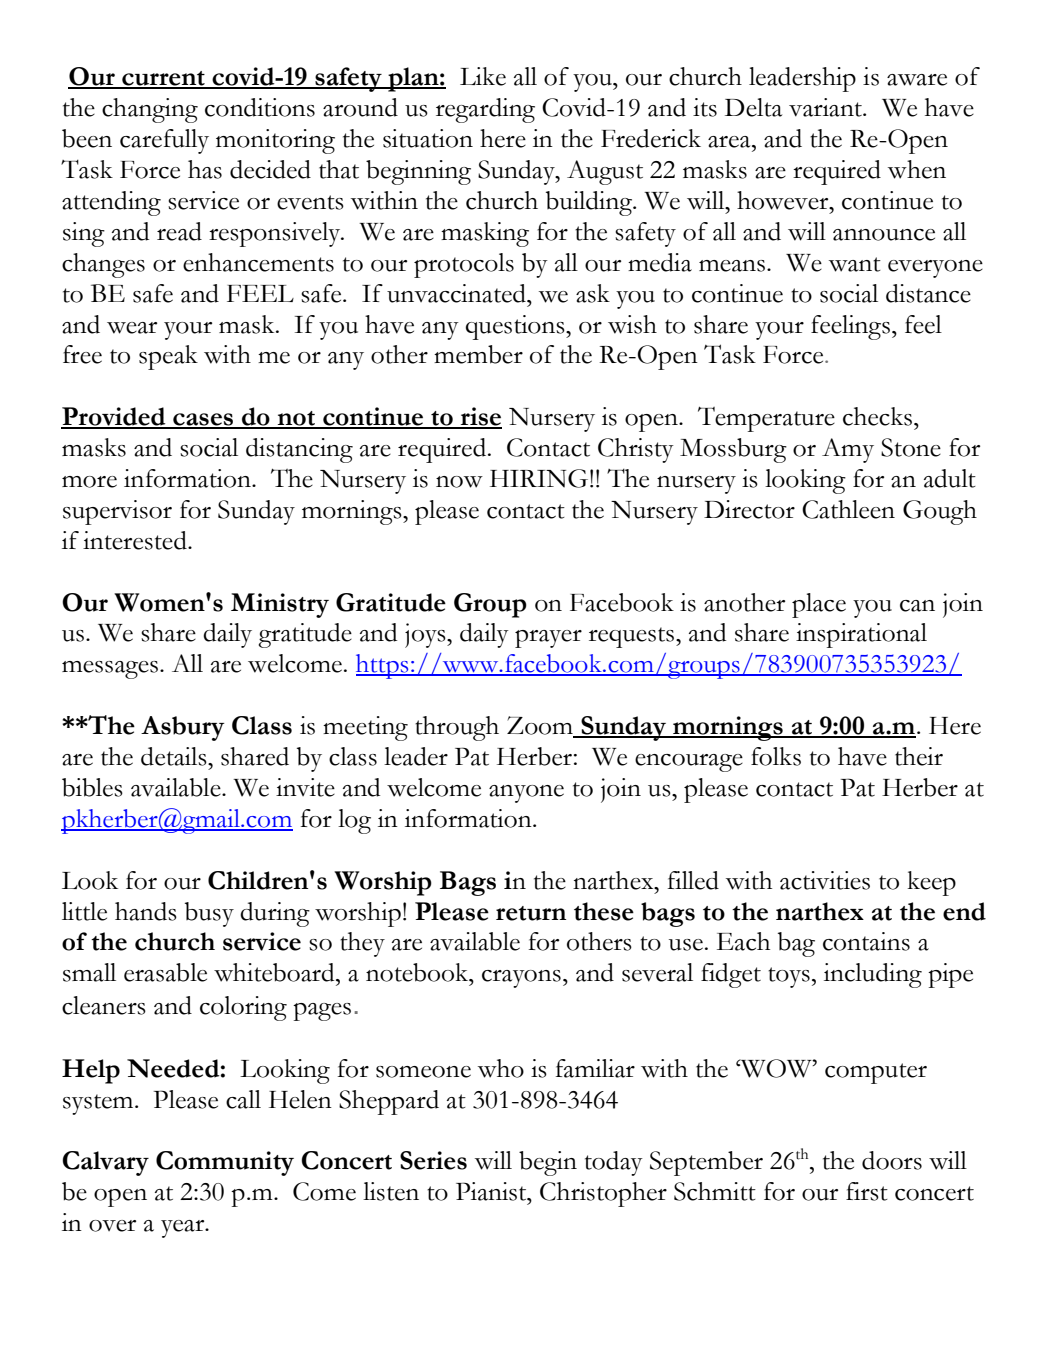  I want to click on year, so click(184, 1229).
